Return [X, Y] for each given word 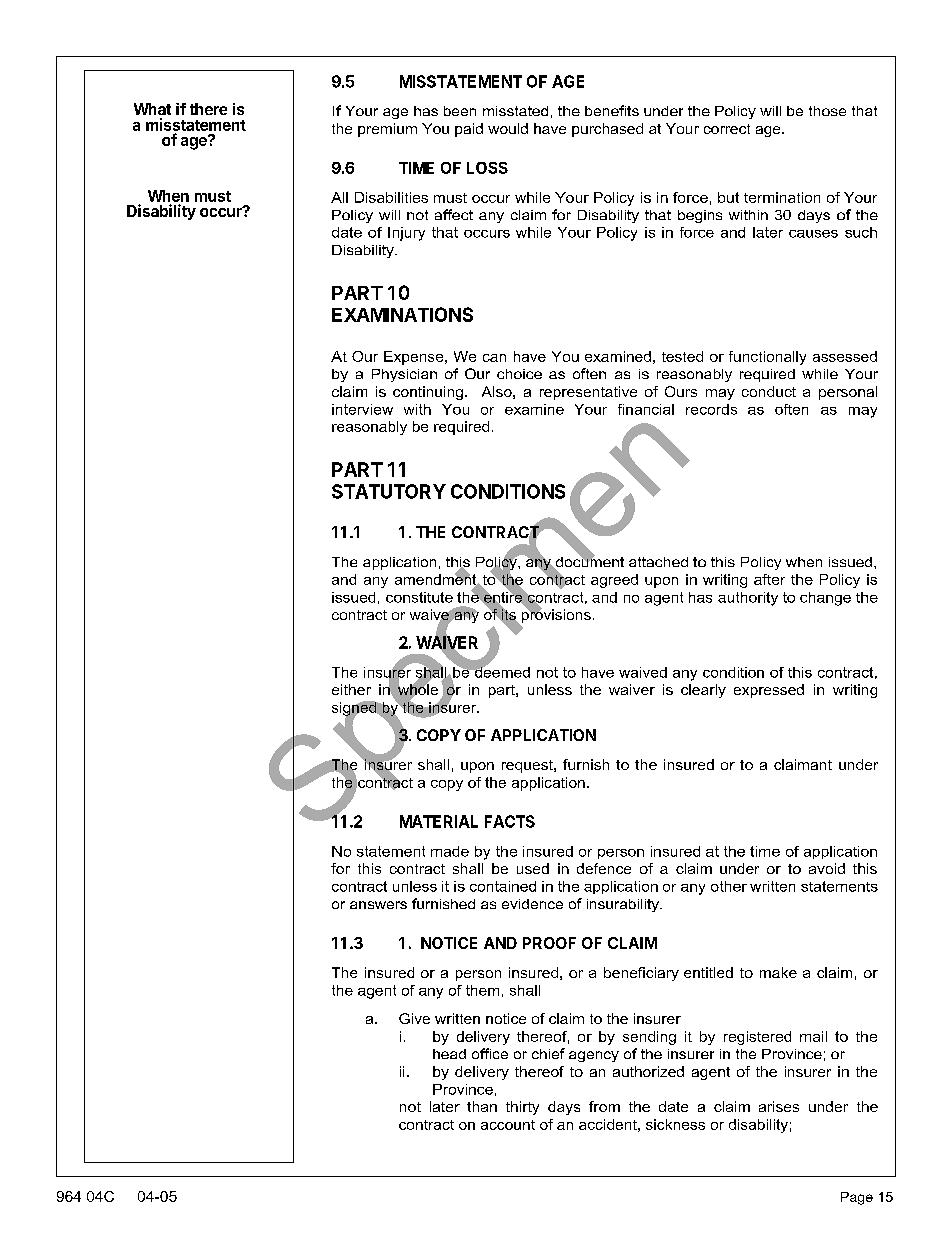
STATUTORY [389, 491]
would [508, 128]
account [508, 1125]
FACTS [510, 821]
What [152, 109]
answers [378, 905]
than [482, 1106]
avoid [827, 868]
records [711, 409]
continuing [428, 393]
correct [727, 129]
